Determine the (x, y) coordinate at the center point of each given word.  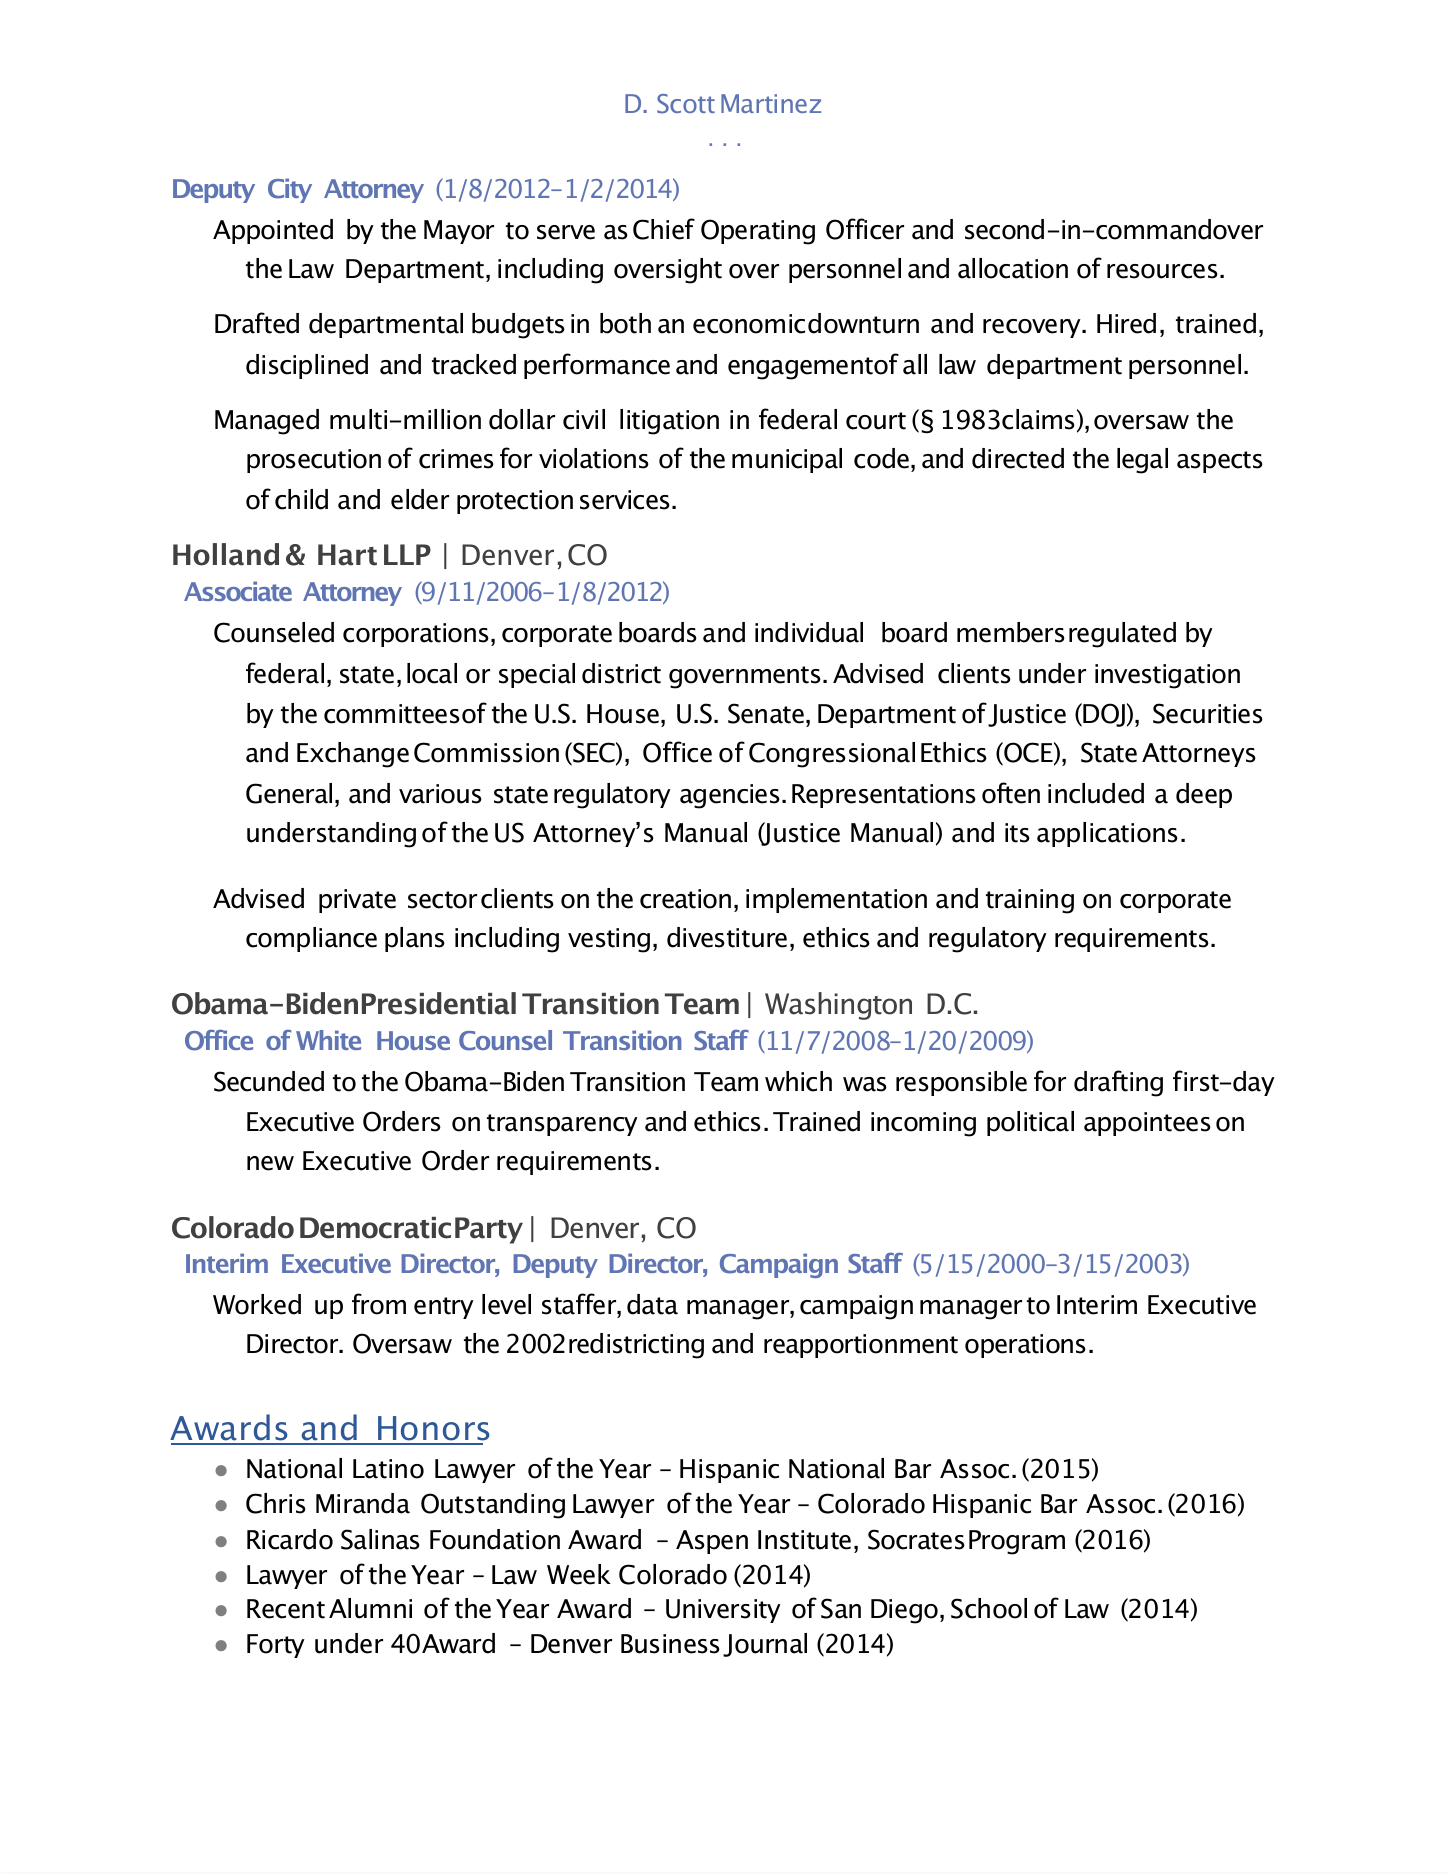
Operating (758, 232)
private (357, 901)
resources (1162, 271)
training (1030, 901)
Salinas (380, 1539)
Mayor (459, 232)
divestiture (727, 937)
